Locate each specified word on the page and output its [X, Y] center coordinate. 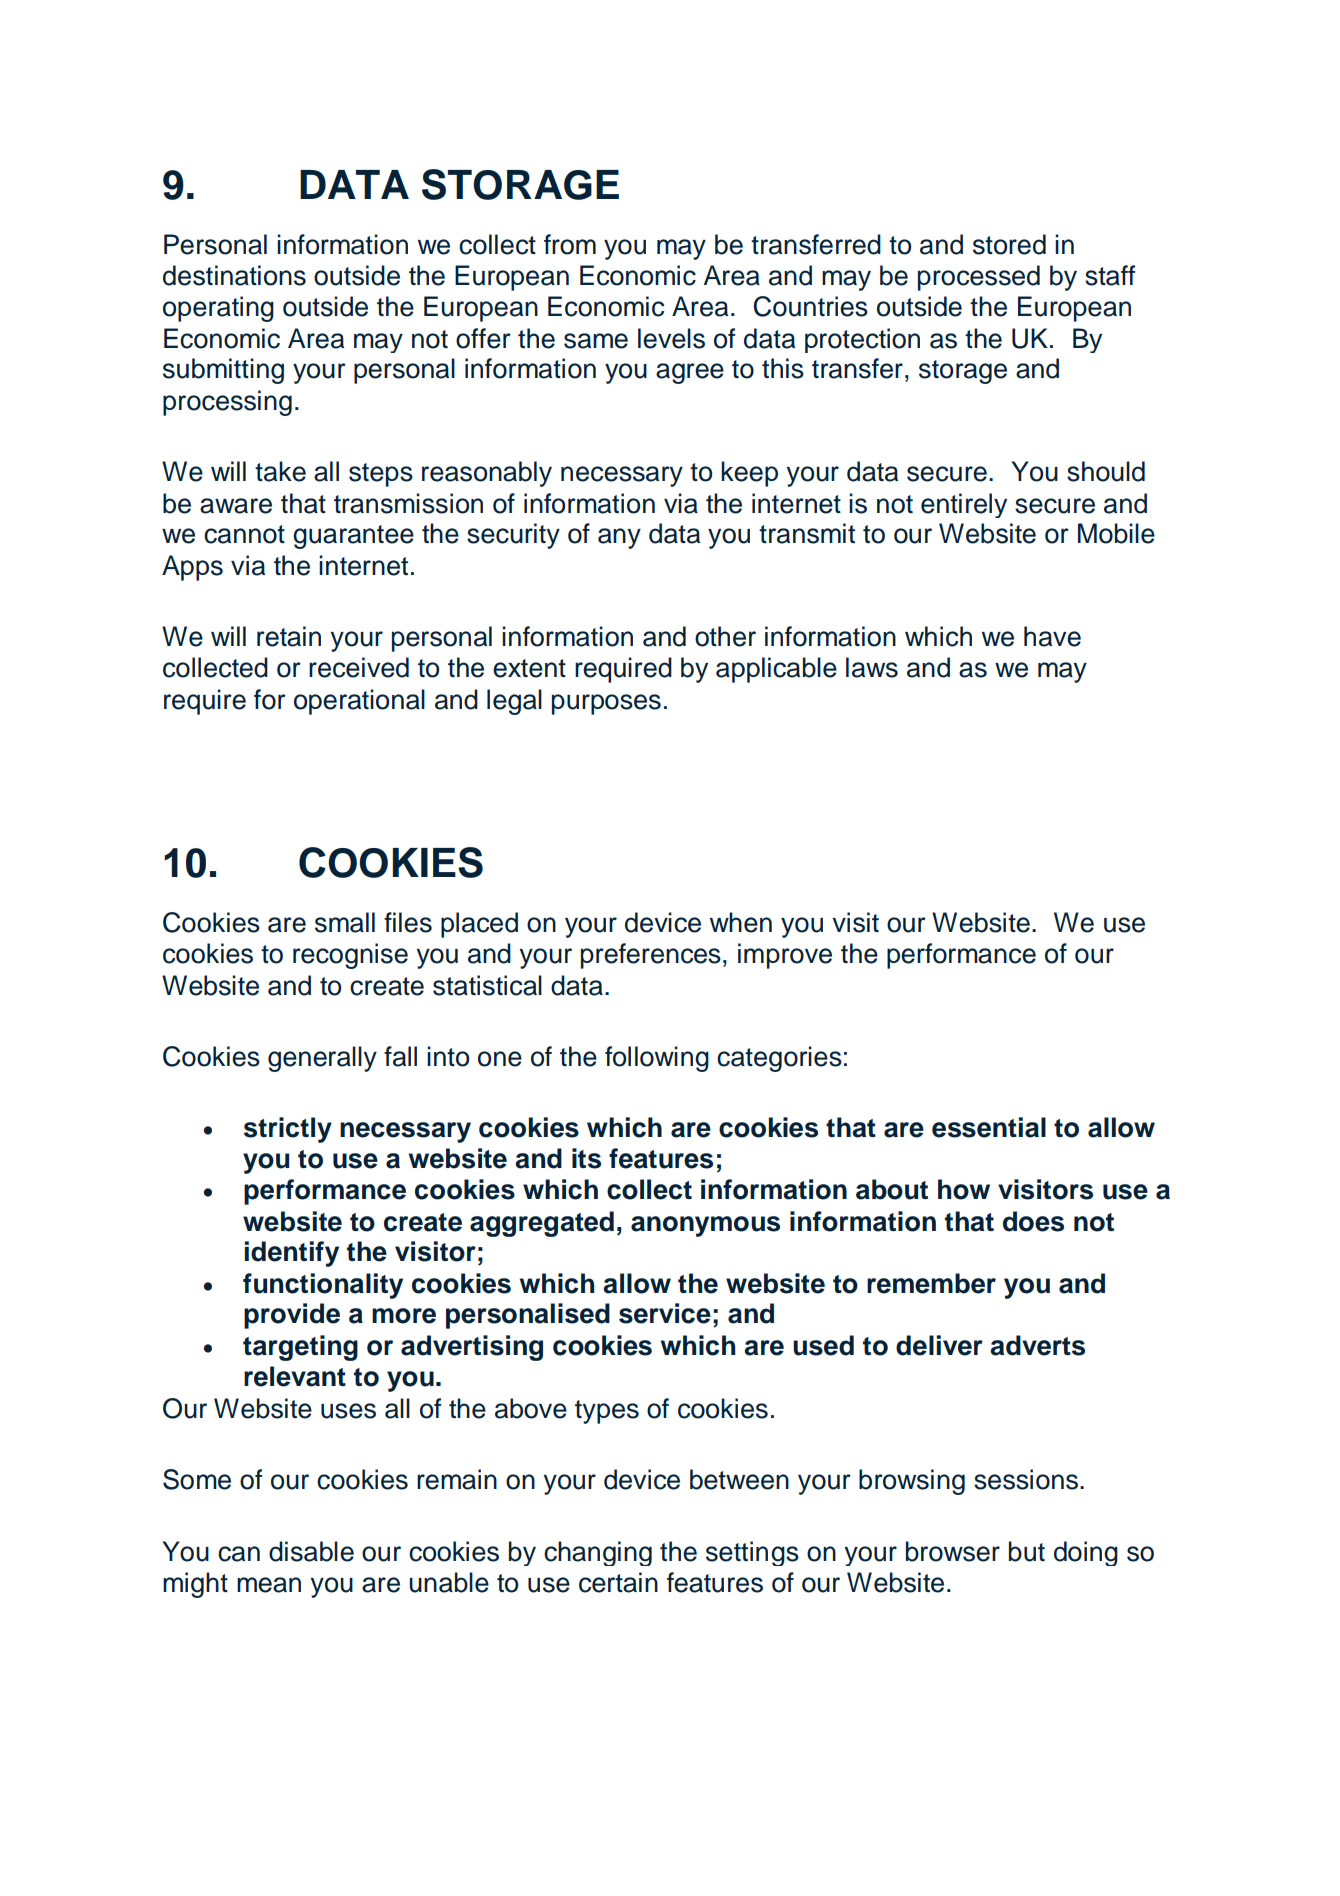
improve [785, 956]
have [1052, 636]
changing [598, 1553]
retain [289, 636]
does [1033, 1221]
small [345, 922]
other [725, 636]
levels [671, 338]
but [1027, 1551]
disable [311, 1551]
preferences [651, 956]
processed [979, 278]
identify [291, 1254]
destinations [234, 275]
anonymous [705, 1226]
